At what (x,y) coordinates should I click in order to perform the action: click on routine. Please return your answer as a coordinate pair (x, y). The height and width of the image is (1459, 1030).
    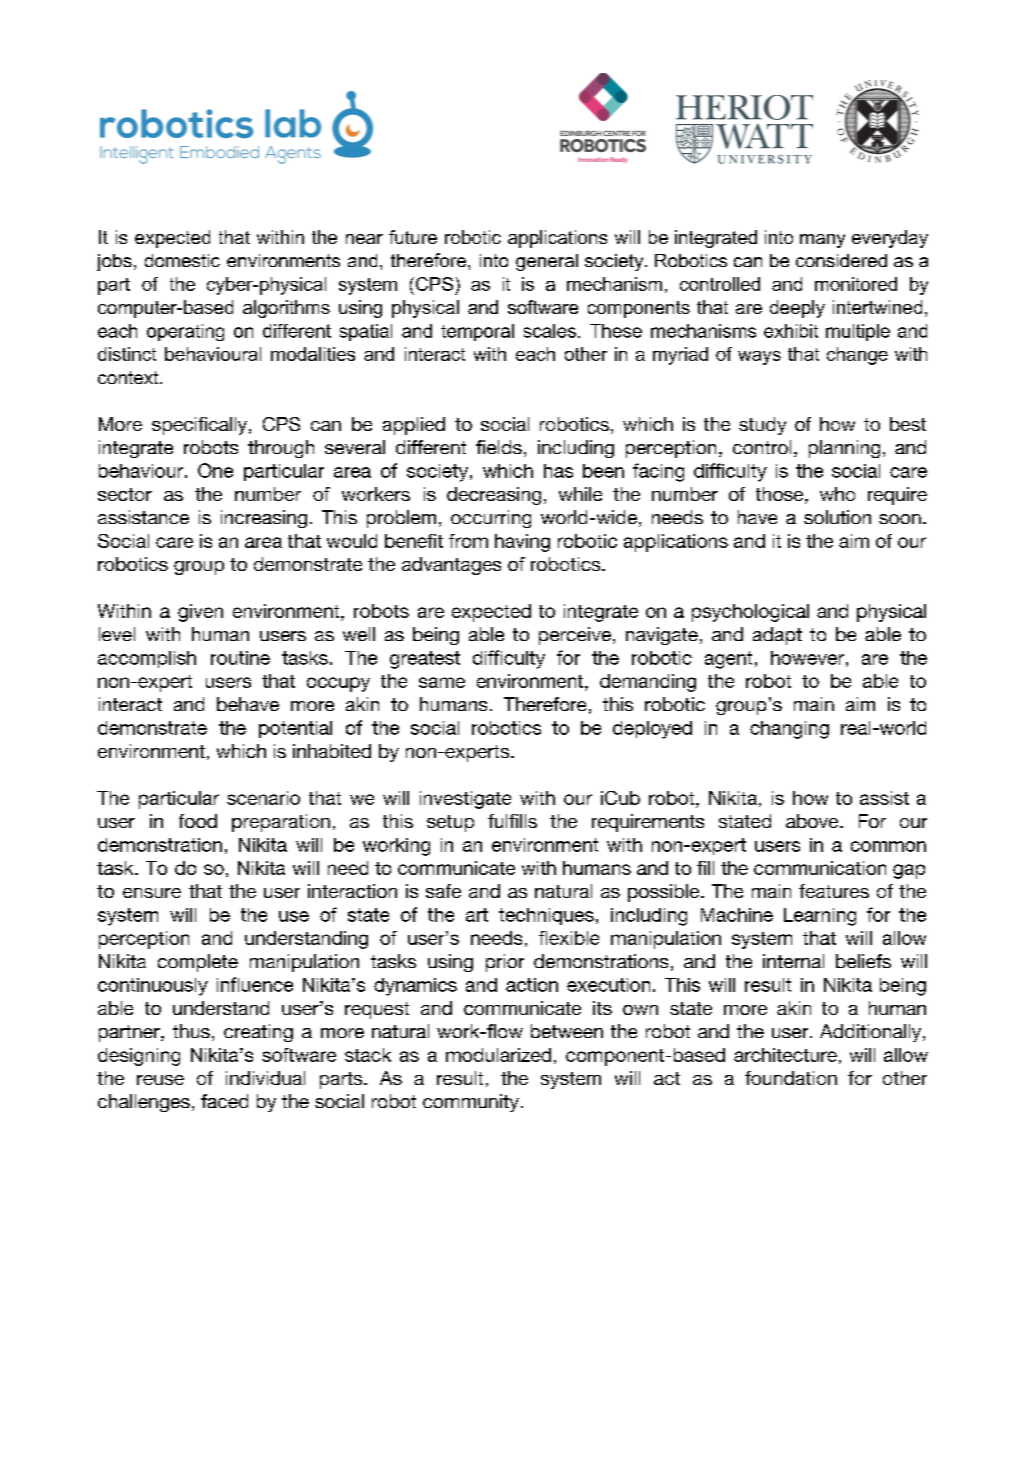
    Looking at the image, I should click on (240, 658).
